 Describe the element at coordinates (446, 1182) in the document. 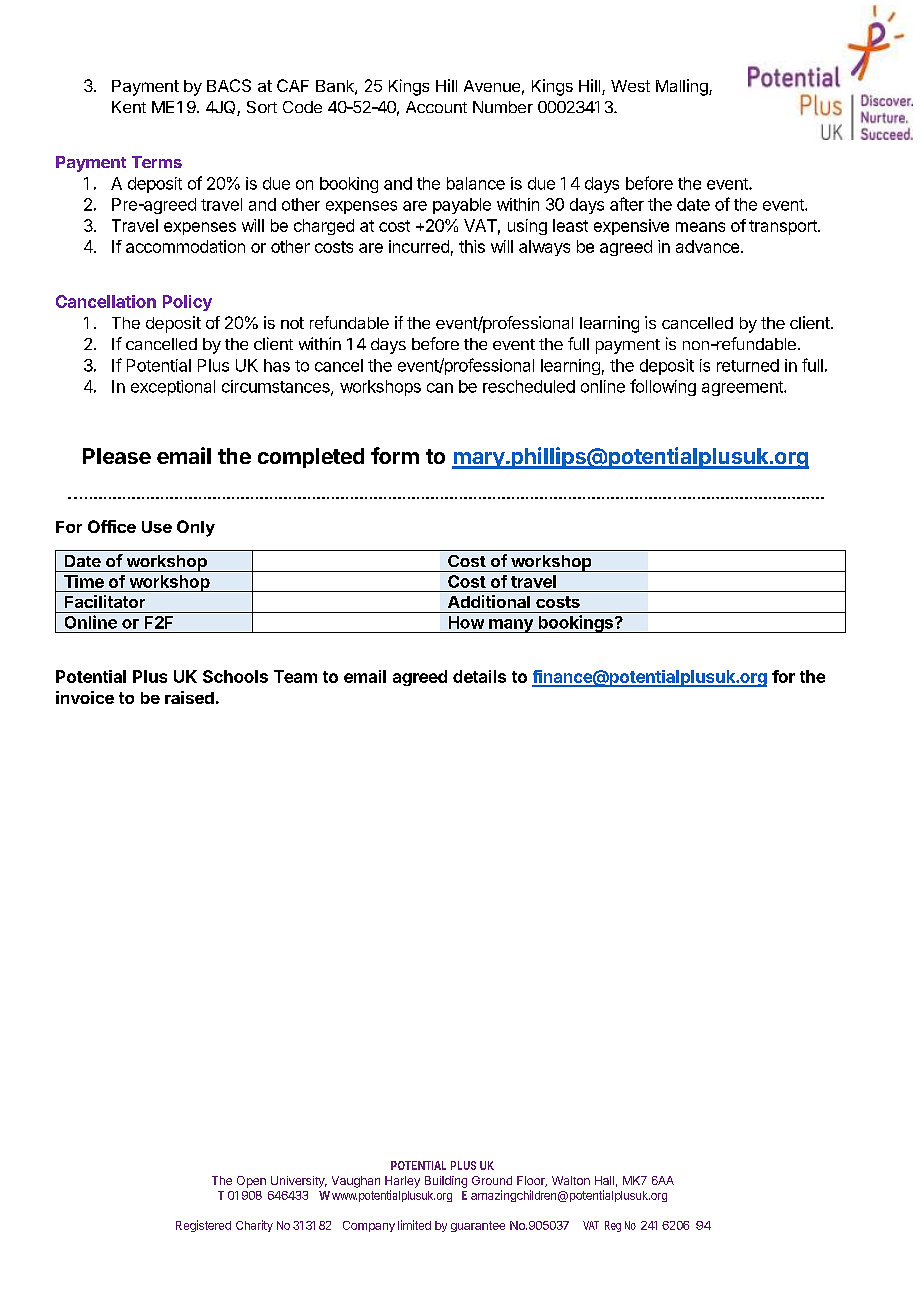

I see `Building` at that location.
